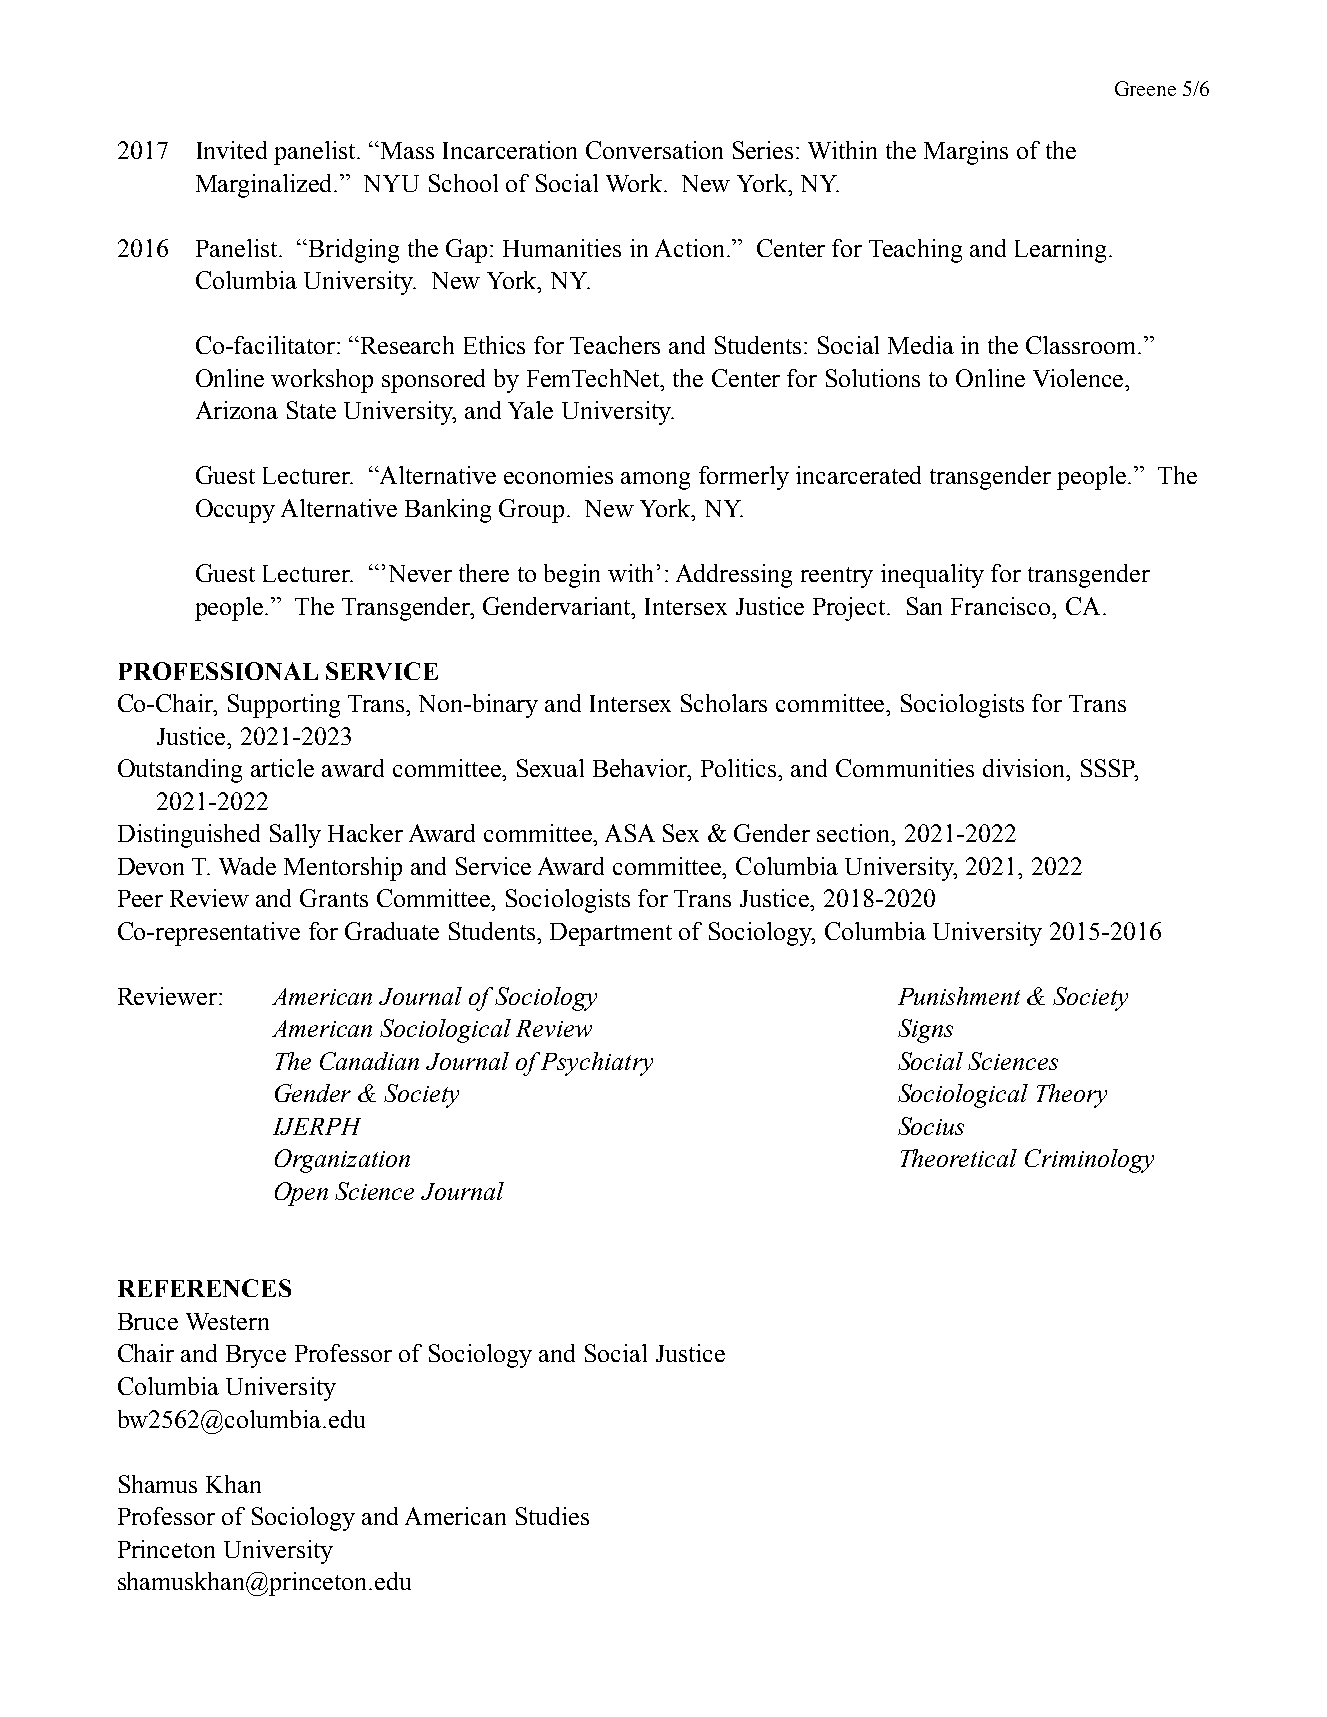 This screenshot has width=1327, height=1717. What do you see at coordinates (256, 1356) in the screenshot?
I see `Bryce` at bounding box center [256, 1356].
